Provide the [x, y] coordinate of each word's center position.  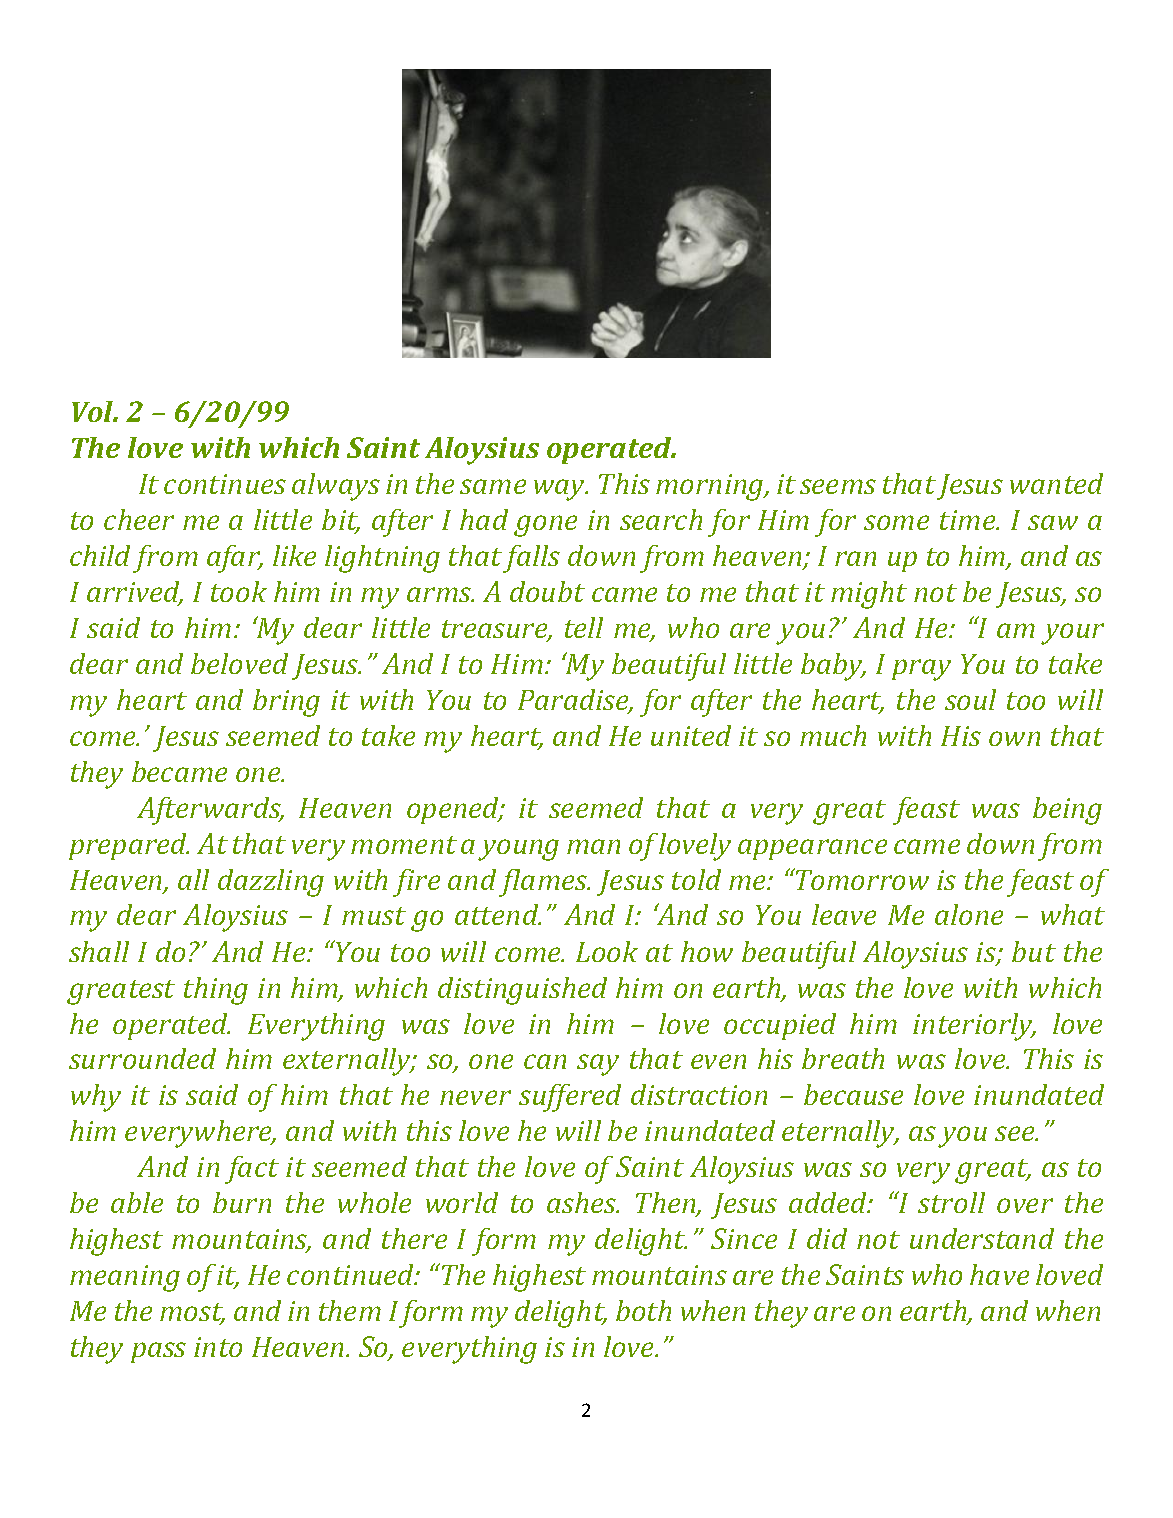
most [192, 1313]
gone [545, 526]
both [643, 1310]
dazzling [271, 883]
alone [969, 914]
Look [607, 951]
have [999, 1274]
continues [225, 484]
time [969, 520]
